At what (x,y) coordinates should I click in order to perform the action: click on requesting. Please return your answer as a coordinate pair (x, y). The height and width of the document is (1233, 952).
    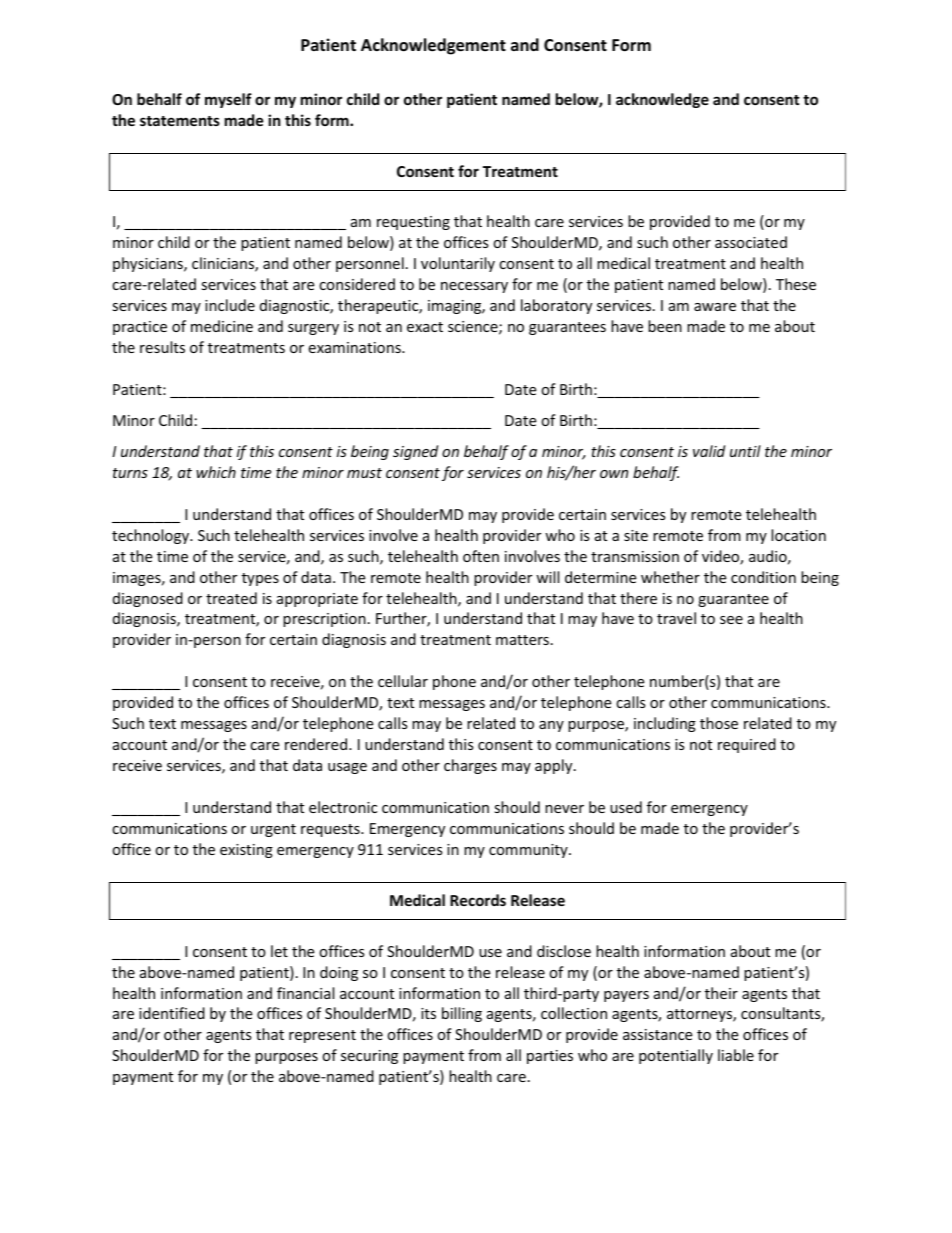
    Looking at the image, I should click on (413, 223).
